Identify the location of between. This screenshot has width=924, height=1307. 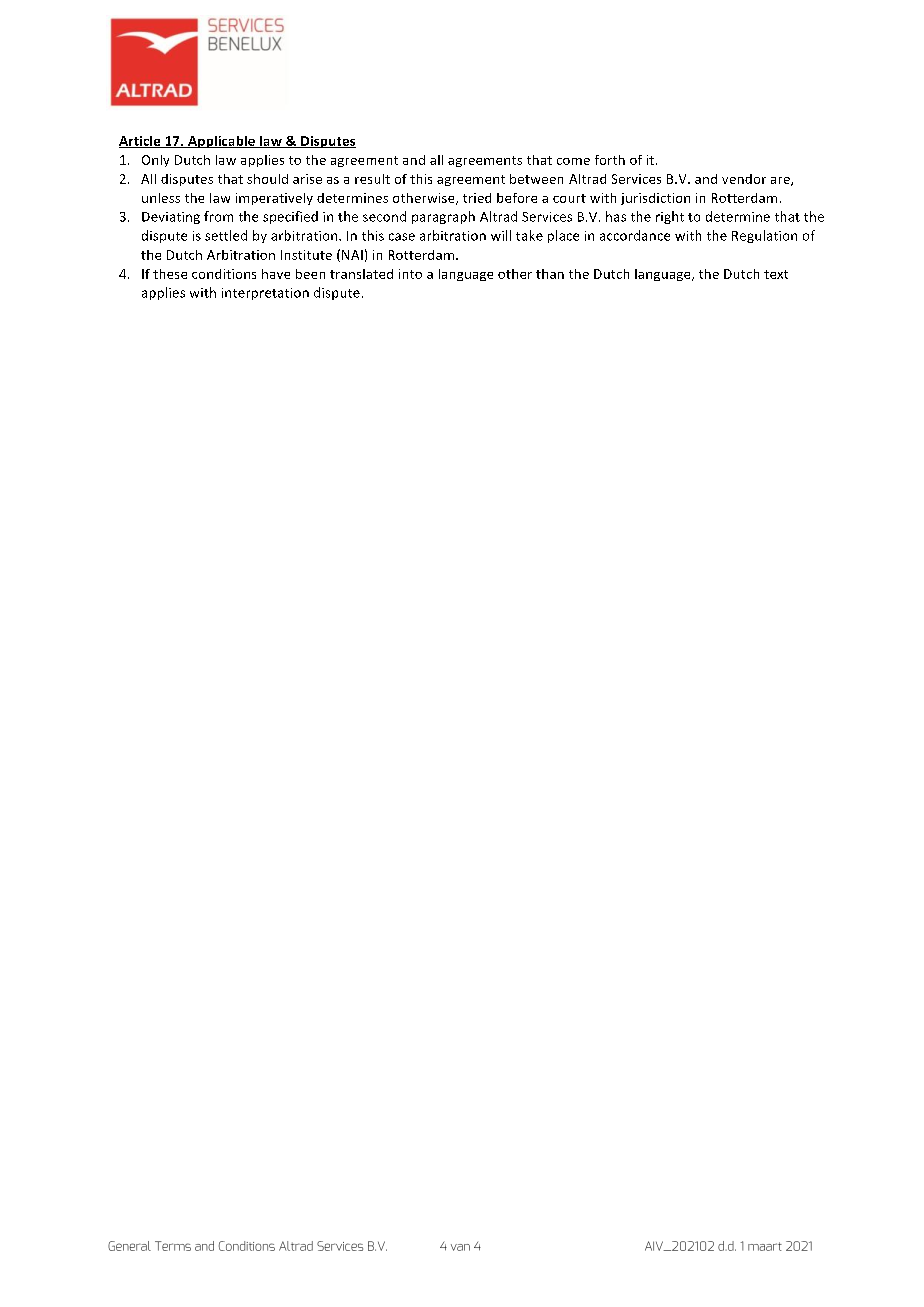
(536, 179).
